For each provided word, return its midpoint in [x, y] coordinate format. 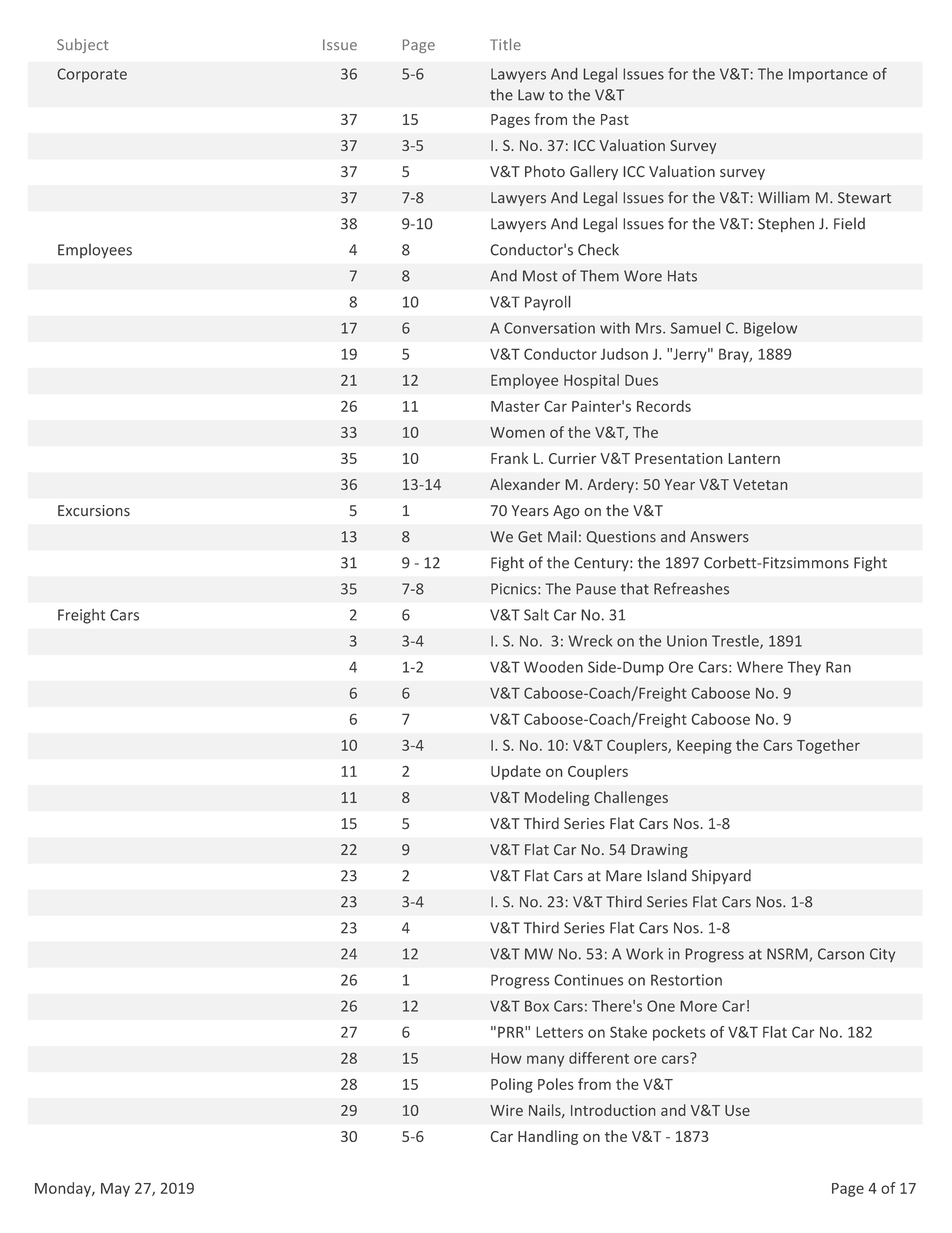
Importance [828, 75]
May [115, 1190]
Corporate [92, 75]
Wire [506, 1110]
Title [505, 44]
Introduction [613, 1110]
